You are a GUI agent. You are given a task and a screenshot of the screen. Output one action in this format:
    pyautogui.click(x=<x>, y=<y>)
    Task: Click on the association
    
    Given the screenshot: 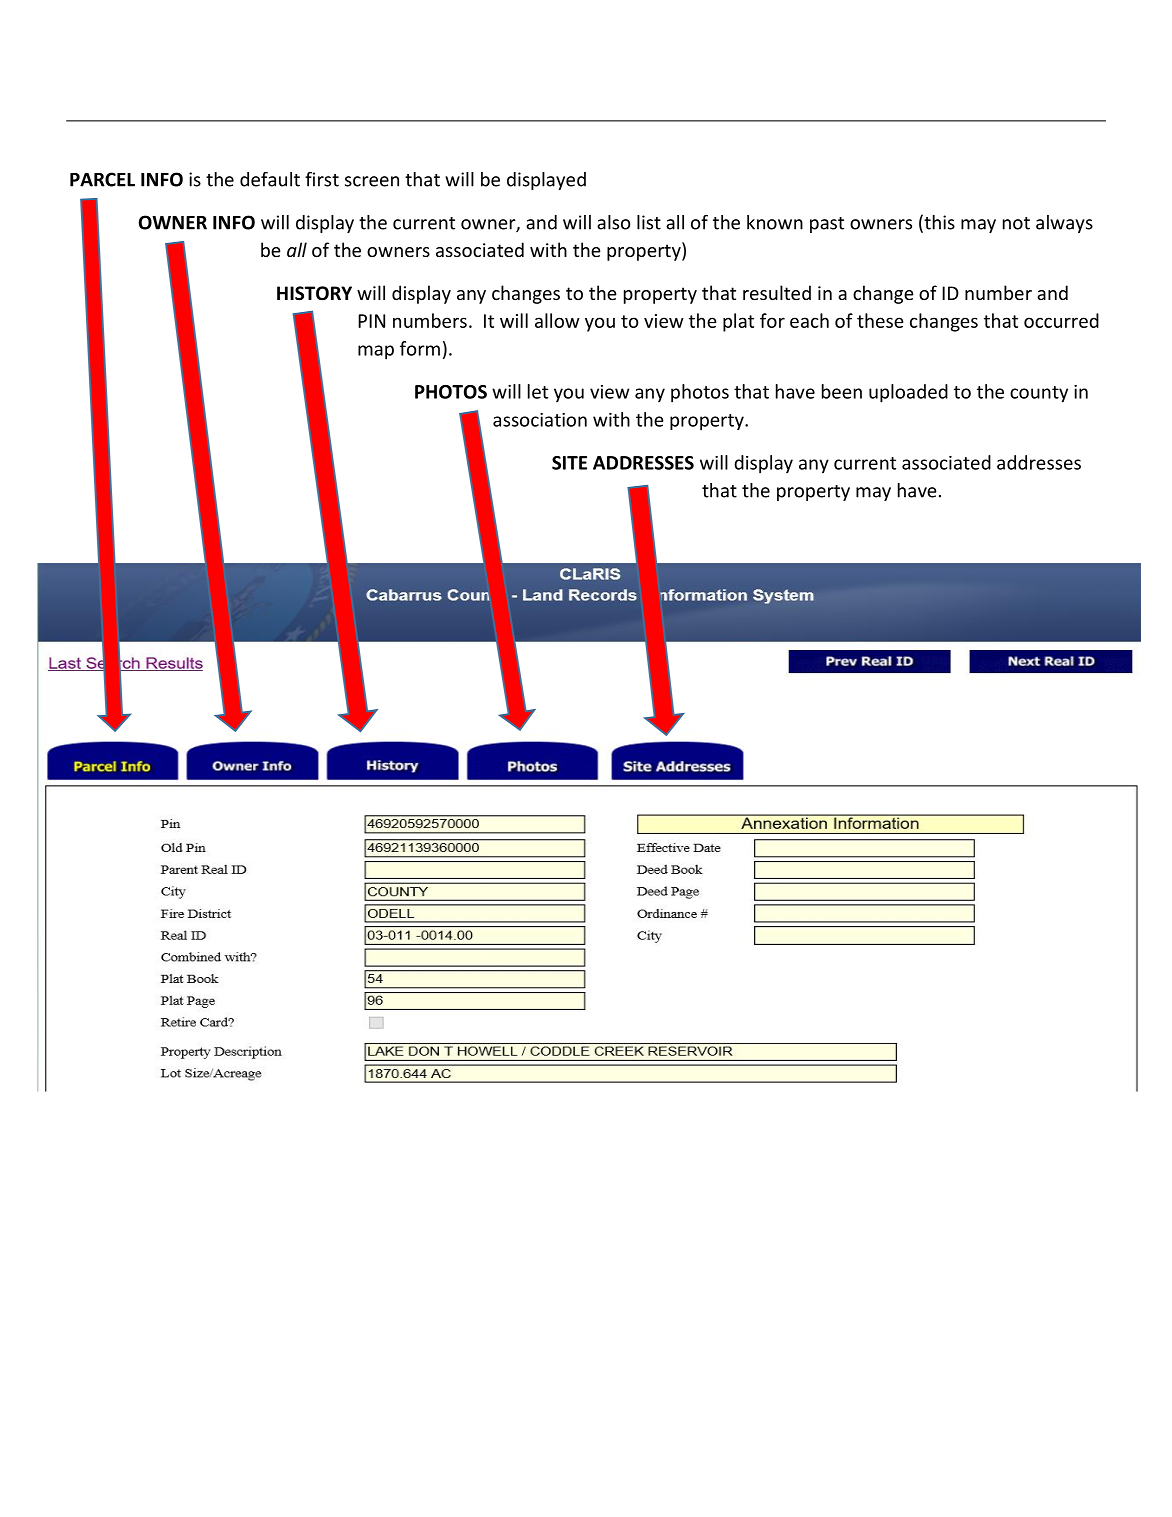 What is the action you would take?
    pyautogui.click(x=540, y=420)
